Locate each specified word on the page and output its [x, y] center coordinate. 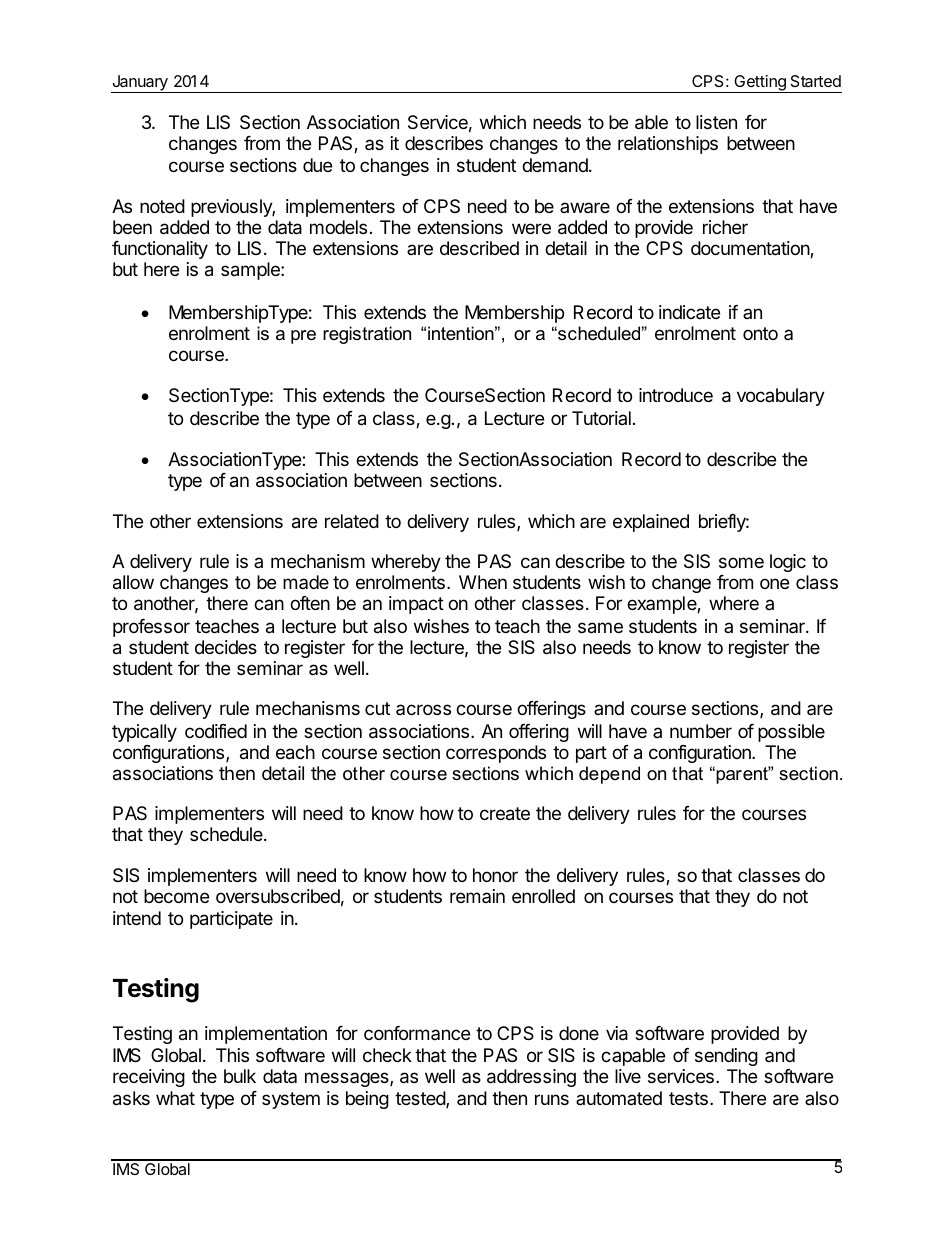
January [140, 84]
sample [251, 271]
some [741, 562]
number [701, 731]
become [176, 896]
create [505, 814]
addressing [531, 1078]
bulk [240, 1076]
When [483, 582]
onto [760, 333]
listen [716, 122]
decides [226, 647]
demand [556, 165]
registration [367, 335]
